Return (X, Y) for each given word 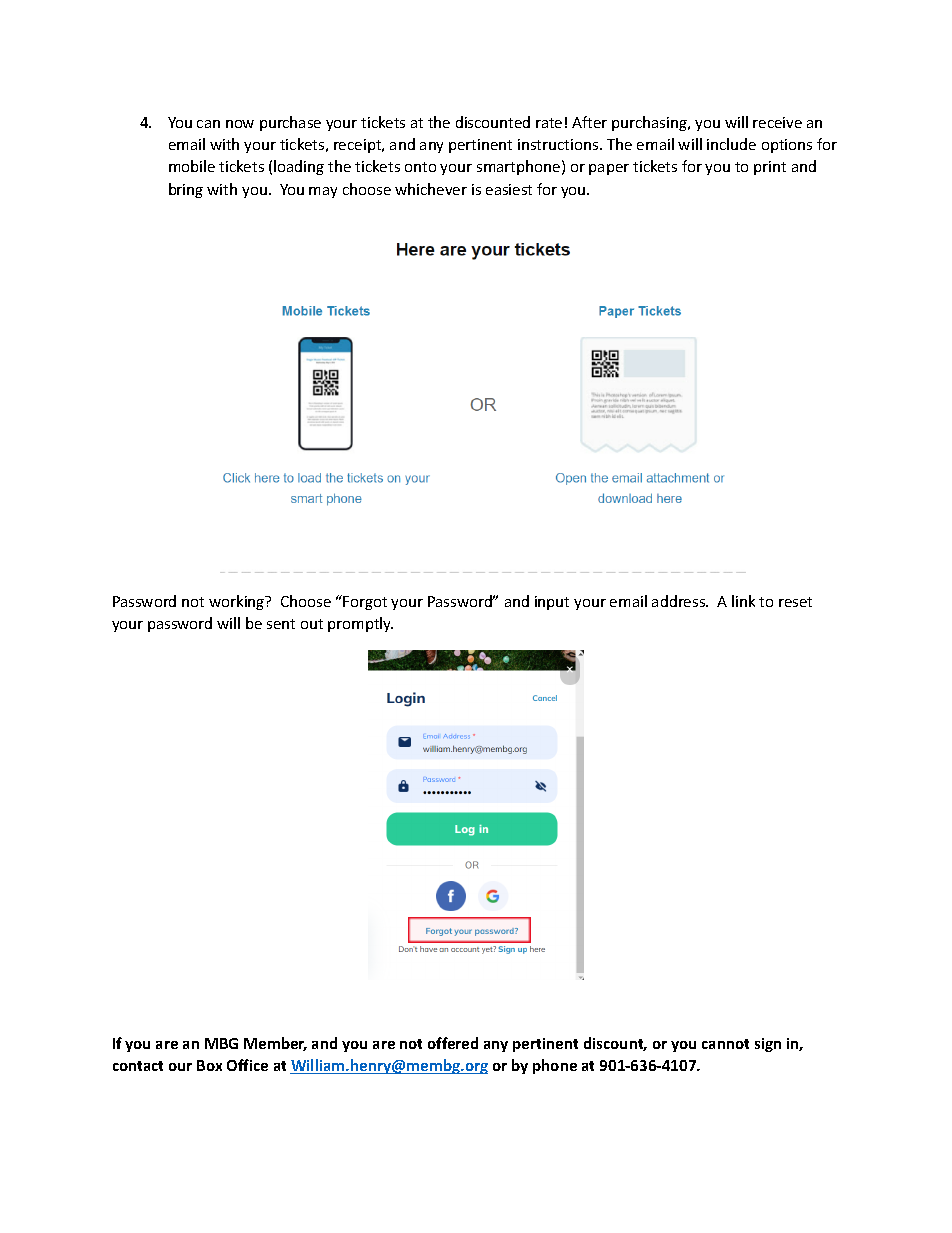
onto (420, 167)
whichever (431, 189)
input (552, 603)
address (680, 601)
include (731, 144)
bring (186, 190)
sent (281, 624)
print (770, 168)
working (238, 602)
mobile (192, 166)
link (743, 601)
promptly (360, 624)
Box (209, 1065)
